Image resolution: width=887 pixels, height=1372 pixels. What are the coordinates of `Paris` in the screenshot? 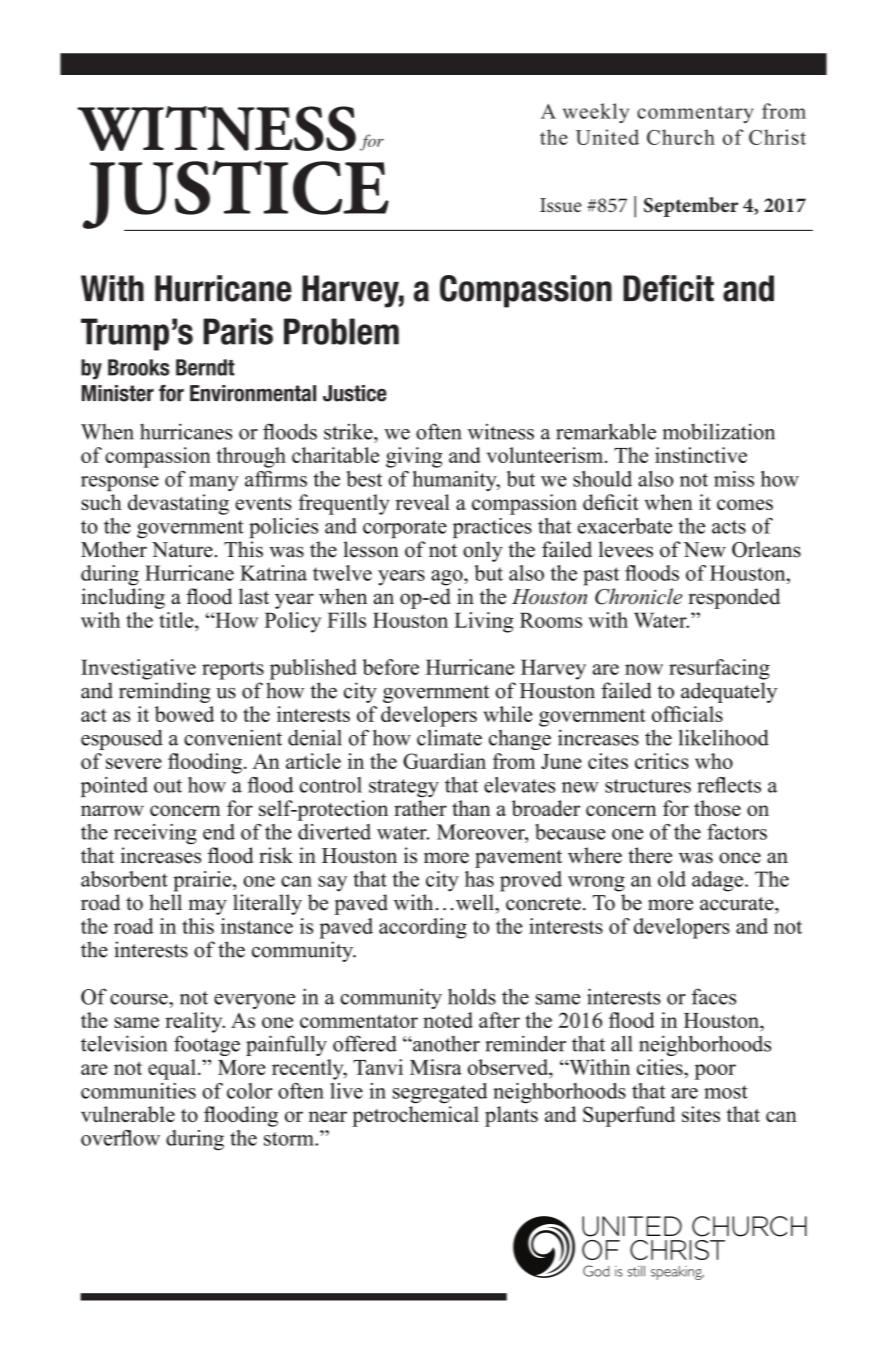 It's located at (238, 331).
